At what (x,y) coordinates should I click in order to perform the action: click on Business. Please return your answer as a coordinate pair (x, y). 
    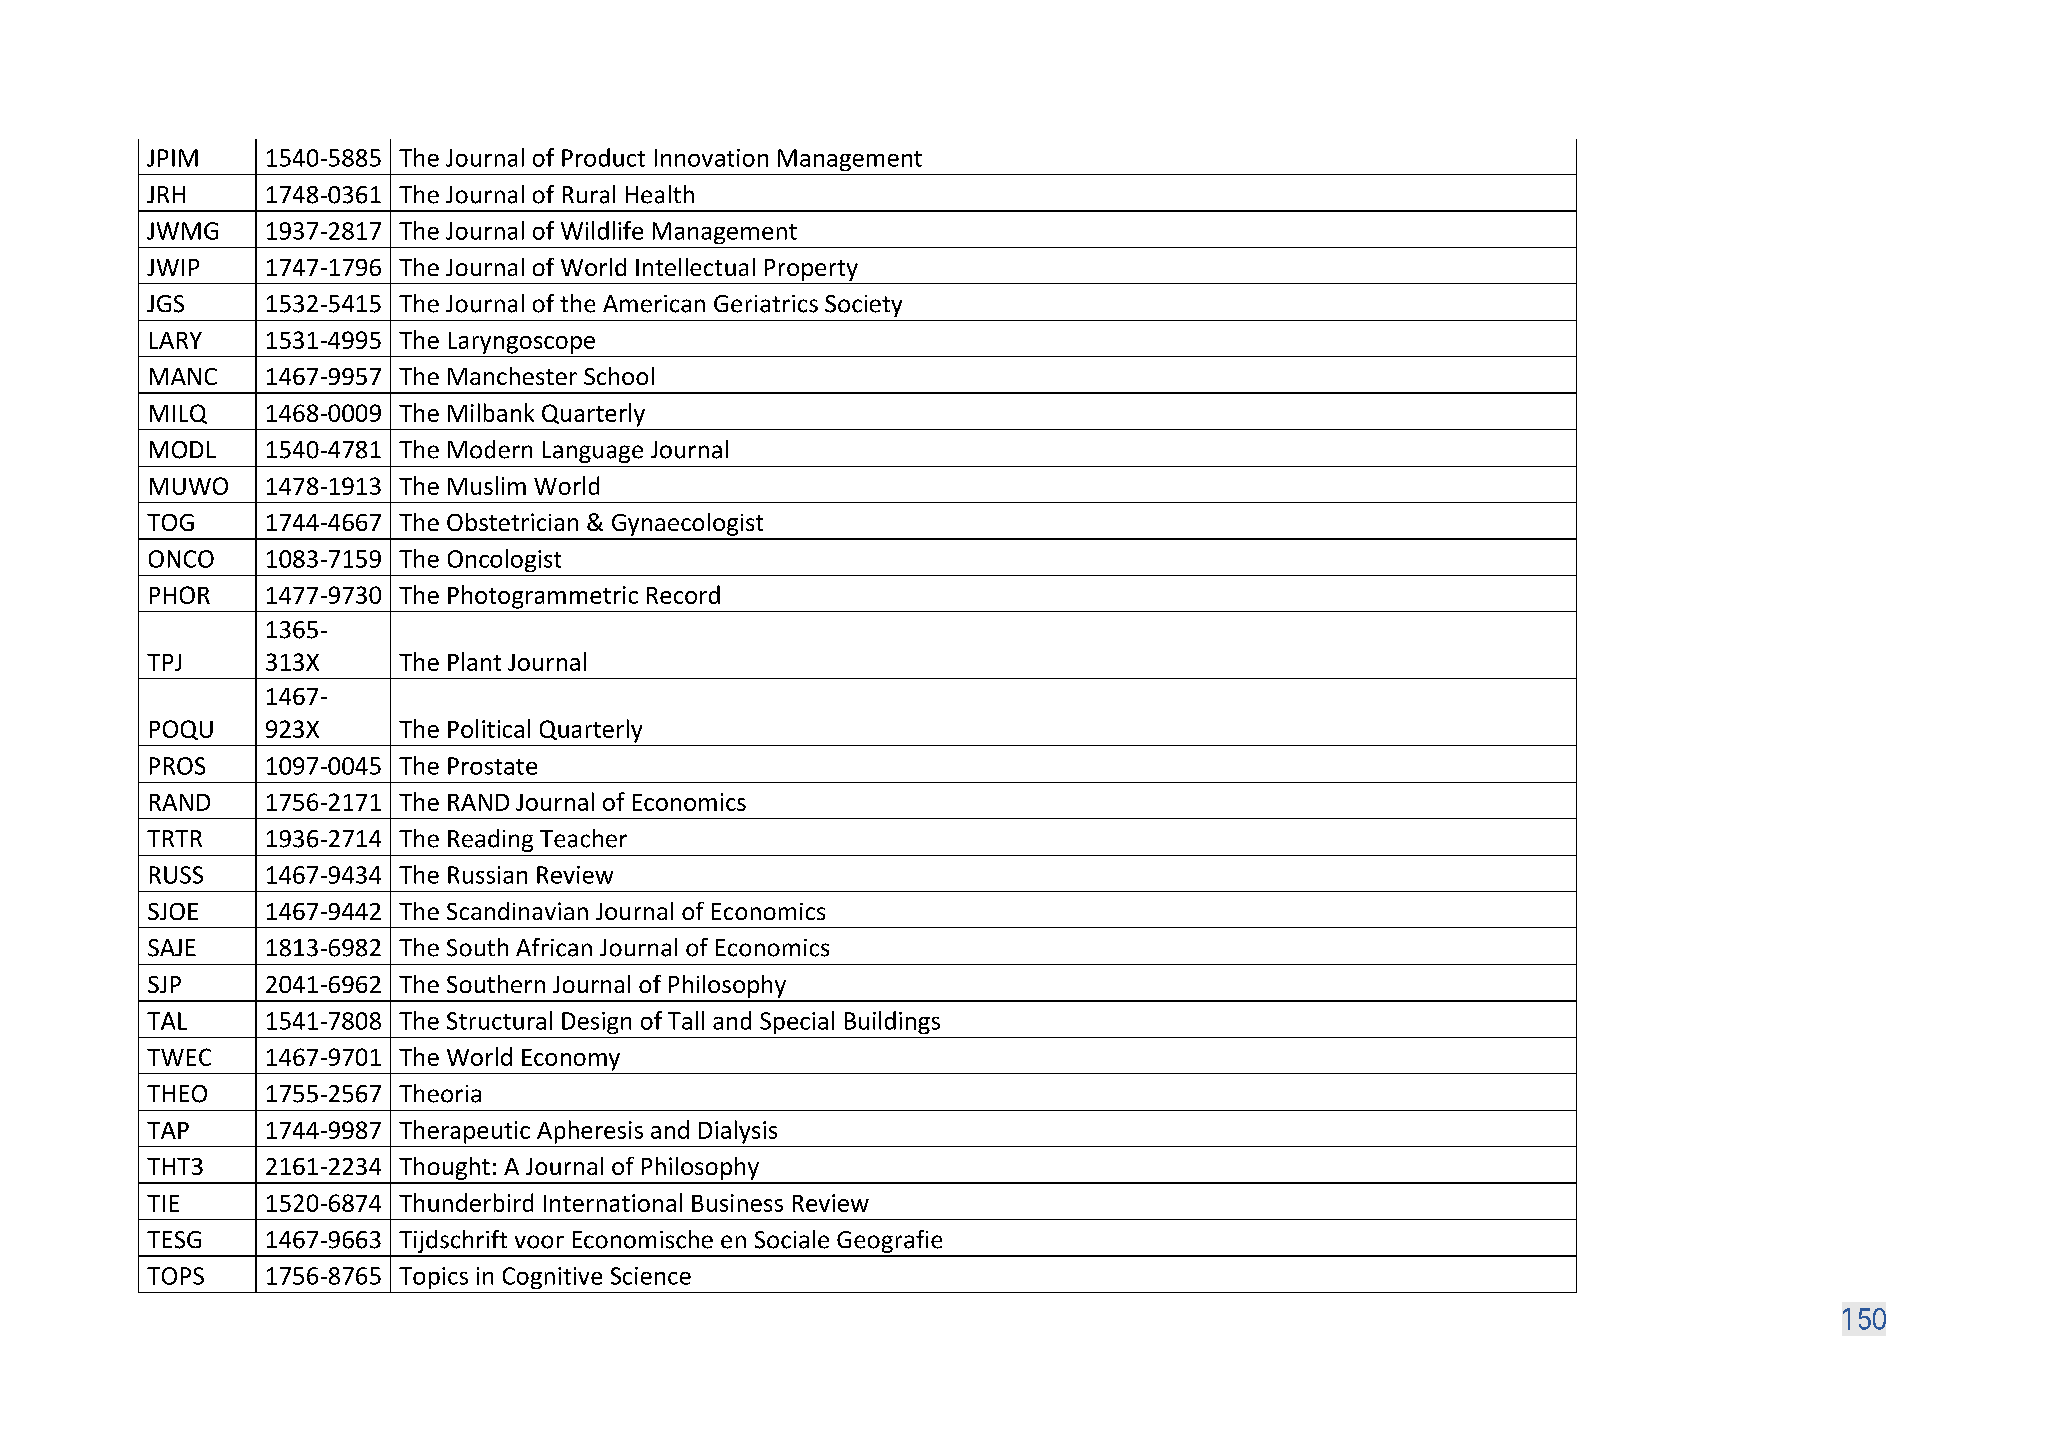
    Looking at the image, I should click on (737, 1203).
